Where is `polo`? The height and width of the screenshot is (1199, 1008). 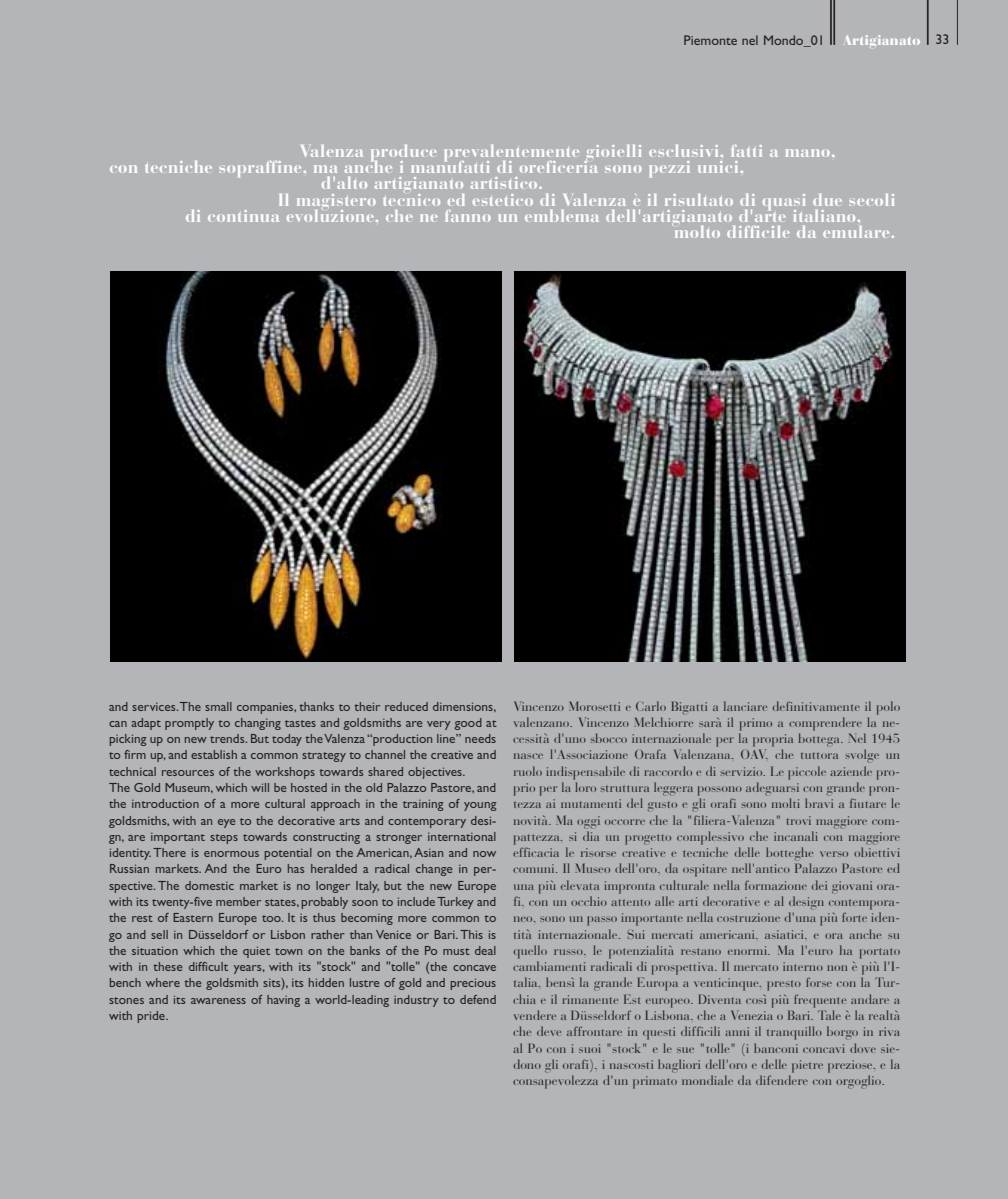 polo is located at coordinates (888, 708).
